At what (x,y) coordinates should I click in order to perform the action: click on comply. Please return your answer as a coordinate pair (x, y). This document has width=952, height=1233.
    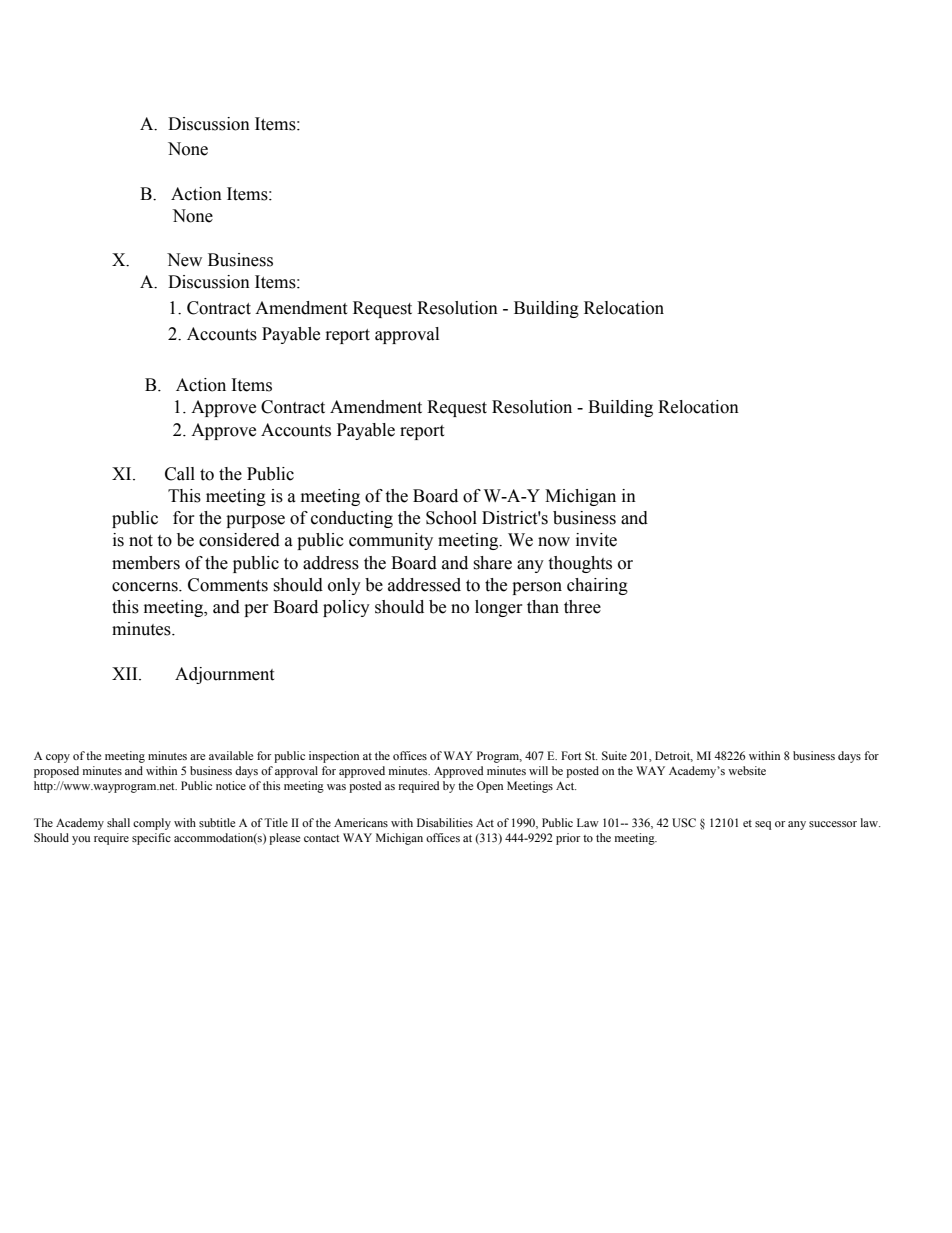
    Looking at the image, I should click on (152, 824).
